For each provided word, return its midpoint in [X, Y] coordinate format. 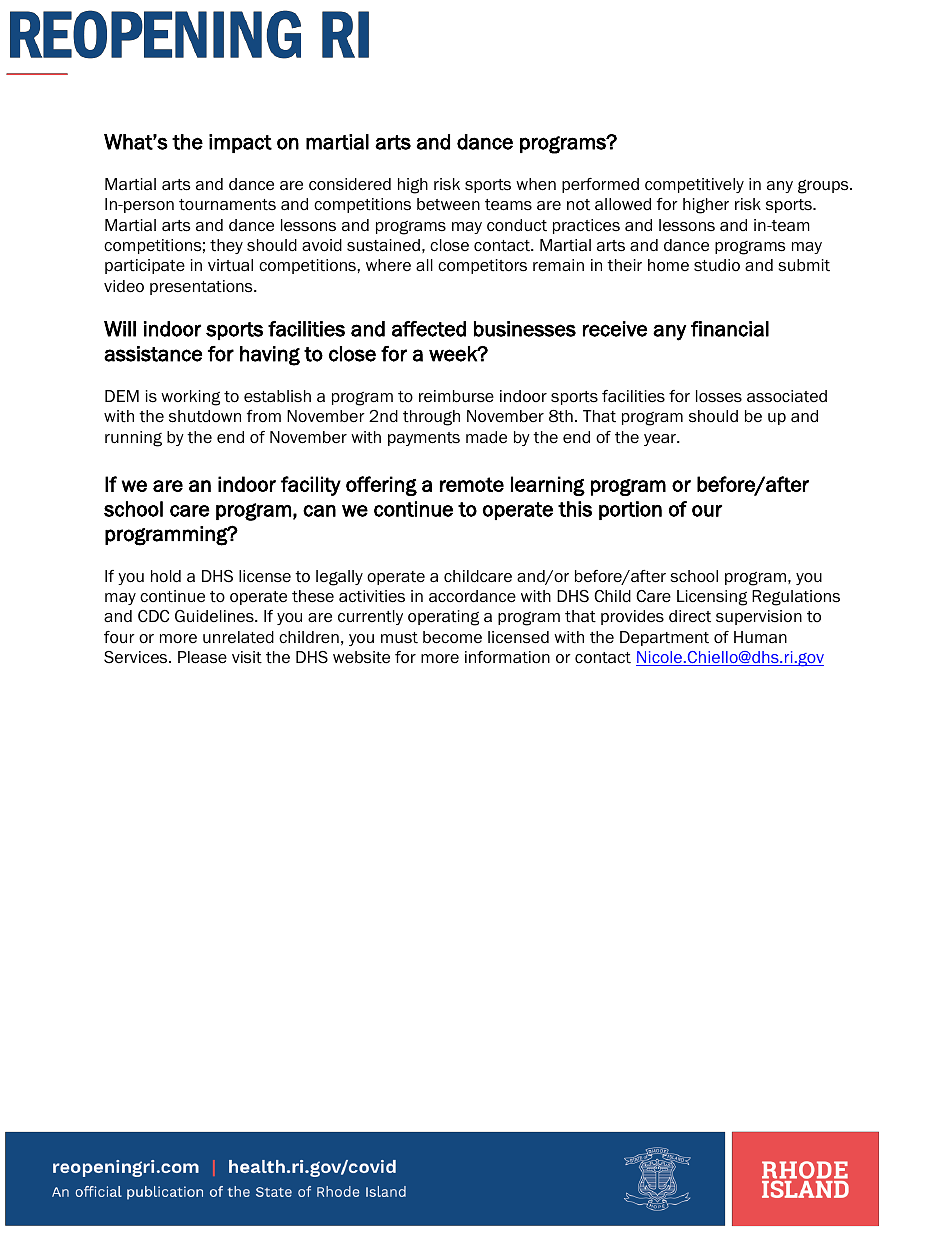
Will [120, 329]
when [536, 184]
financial [730, 329]
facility [311, 486]
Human [760, 637]
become [452, 637]
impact [240, 143]
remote [472, 484]
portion [630, 510]
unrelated [238, 637]
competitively [694, 185]
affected [429, 329]
